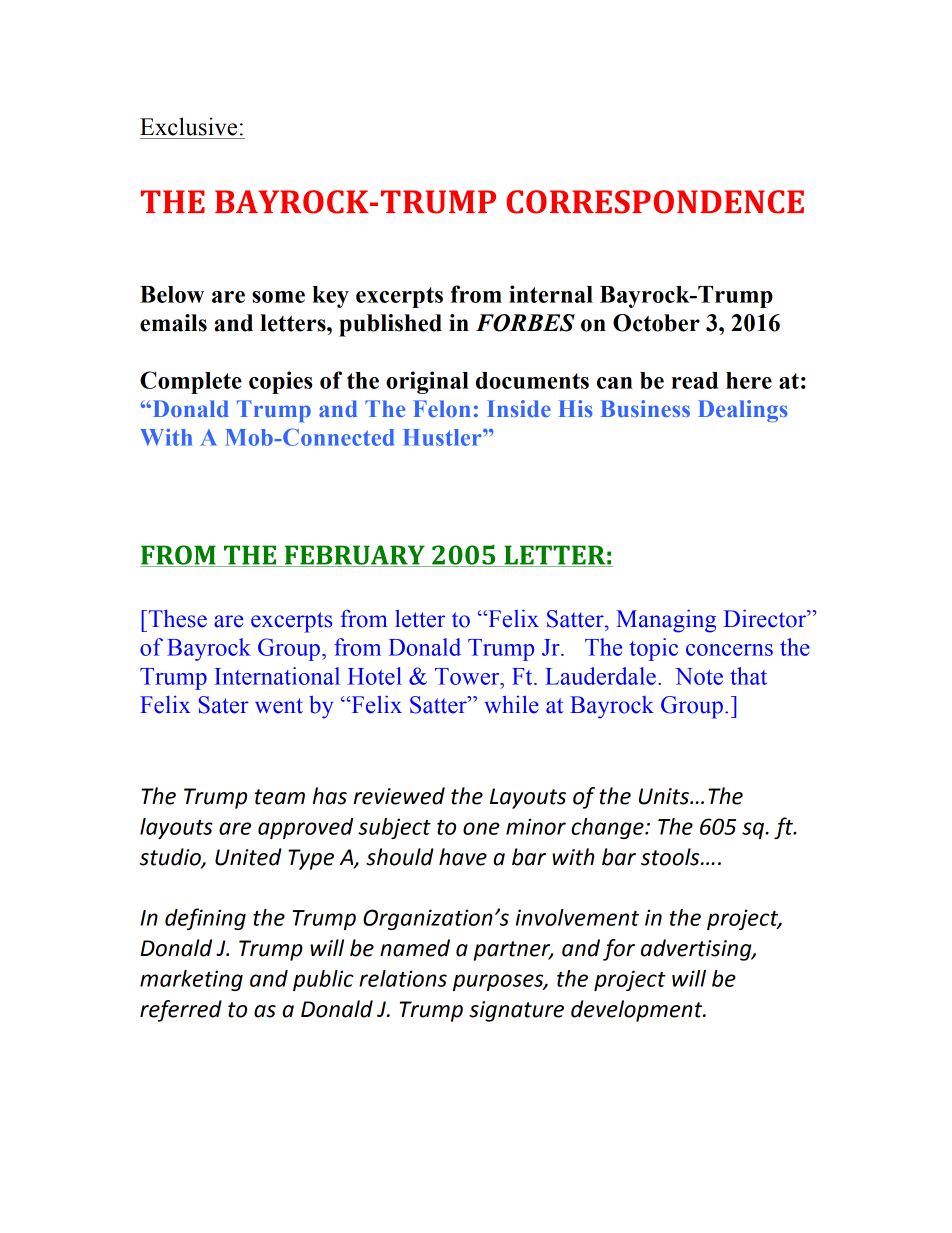  Describe the element at coordinates (188, 126) in the screenshot. I see `Exclusive` at that location.
